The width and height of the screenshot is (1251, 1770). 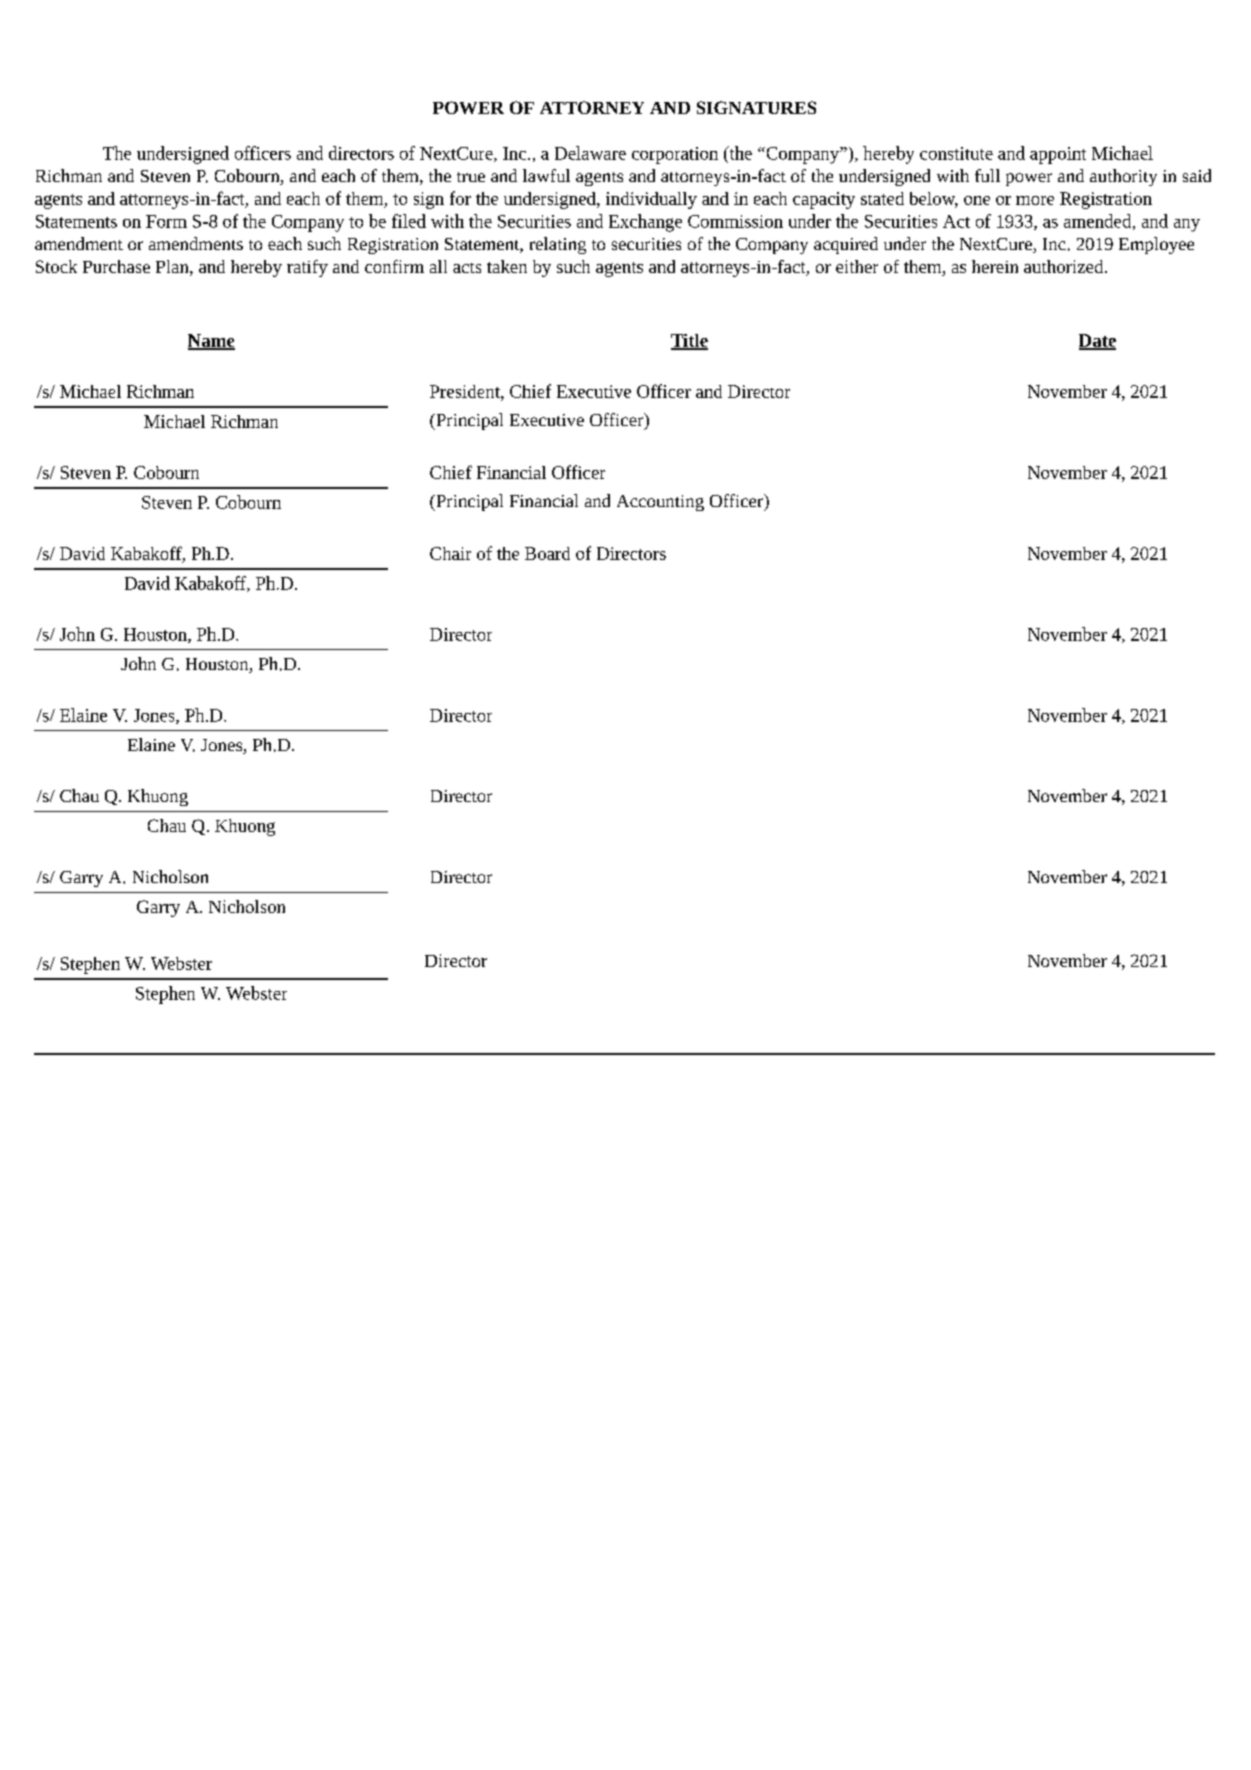 What do you see at coordinates (689, 341) in the screenshot?
I see `Title` at bounding box center [689, 341].
